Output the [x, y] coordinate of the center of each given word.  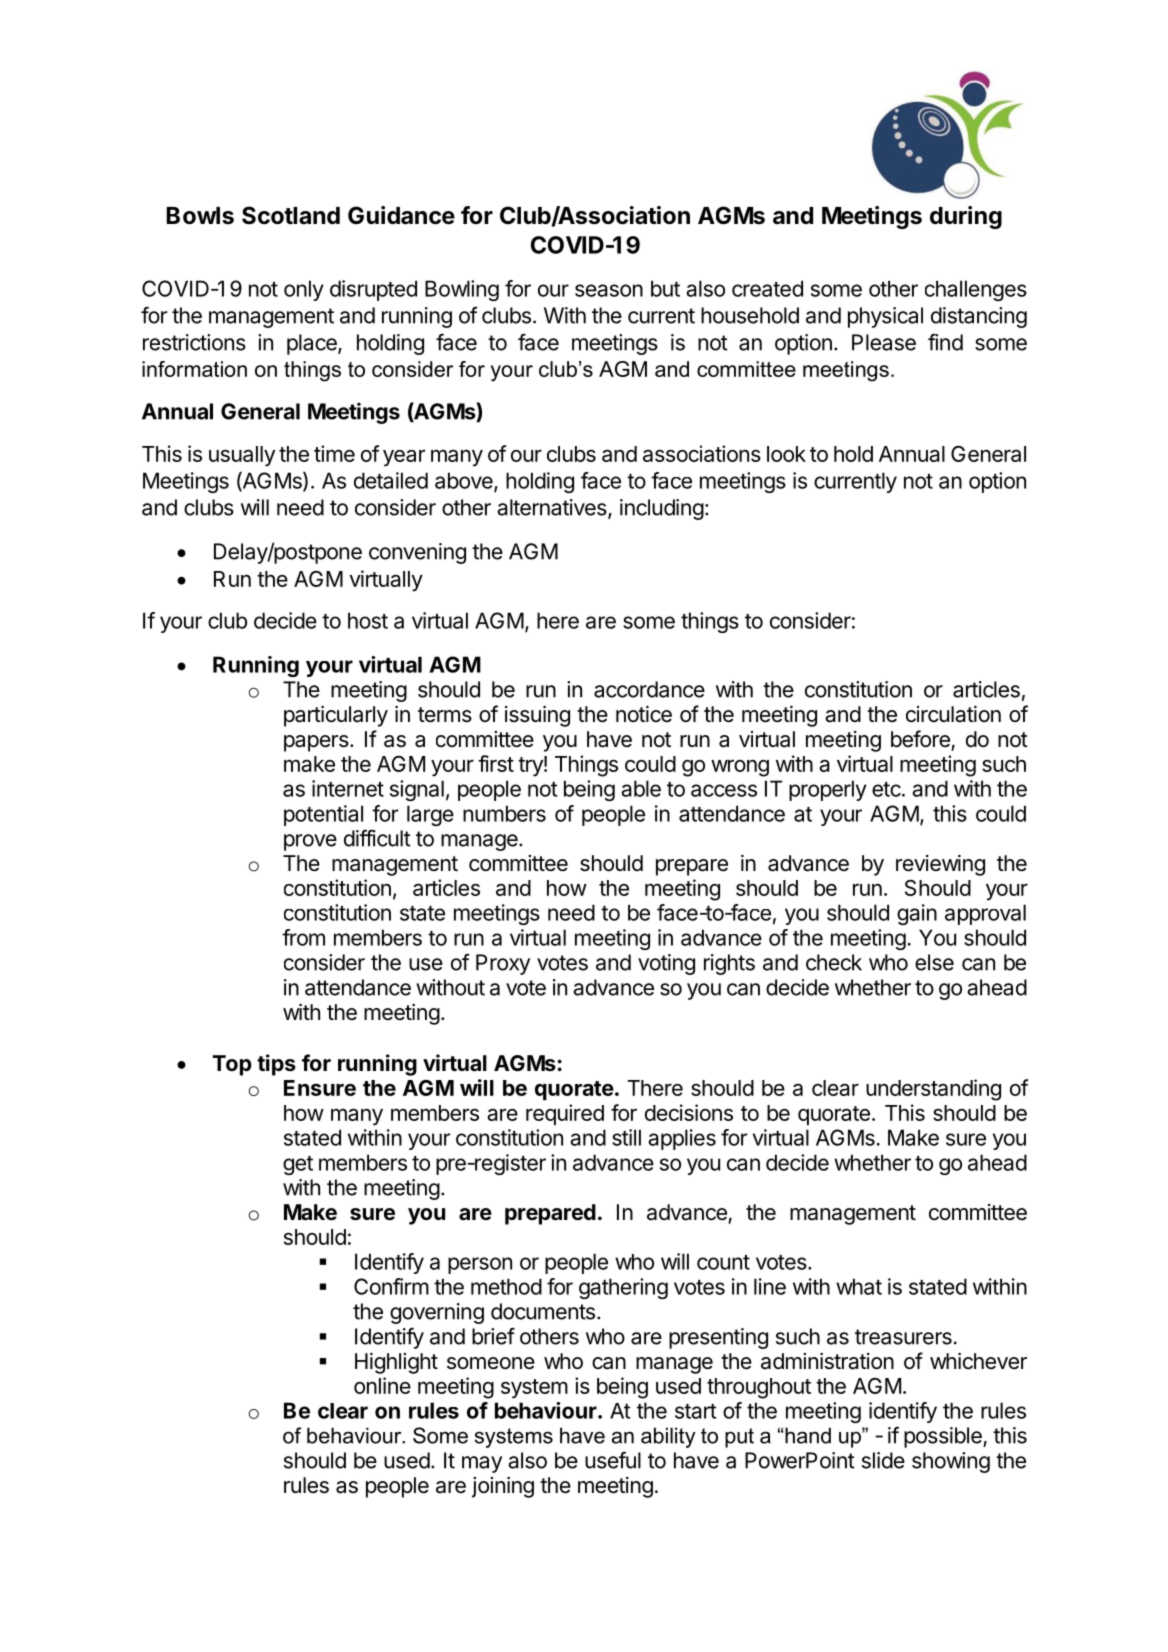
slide [883, 1460]
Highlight [396, 1363]
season [609, 290]
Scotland [291, 215]
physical [885, 317]
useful [613, 1460]
